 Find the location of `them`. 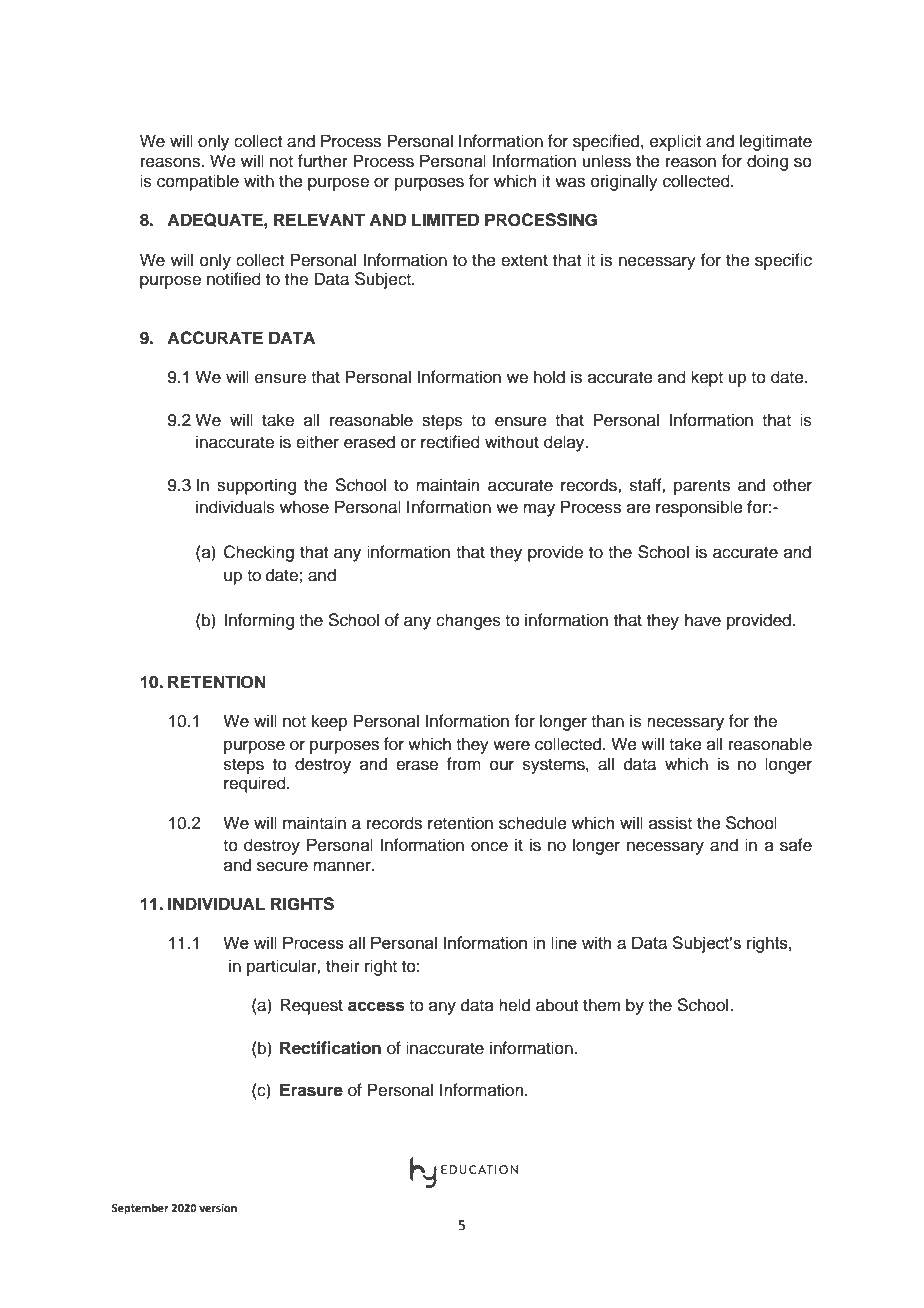

them is located at coordinates (601, 1005).
